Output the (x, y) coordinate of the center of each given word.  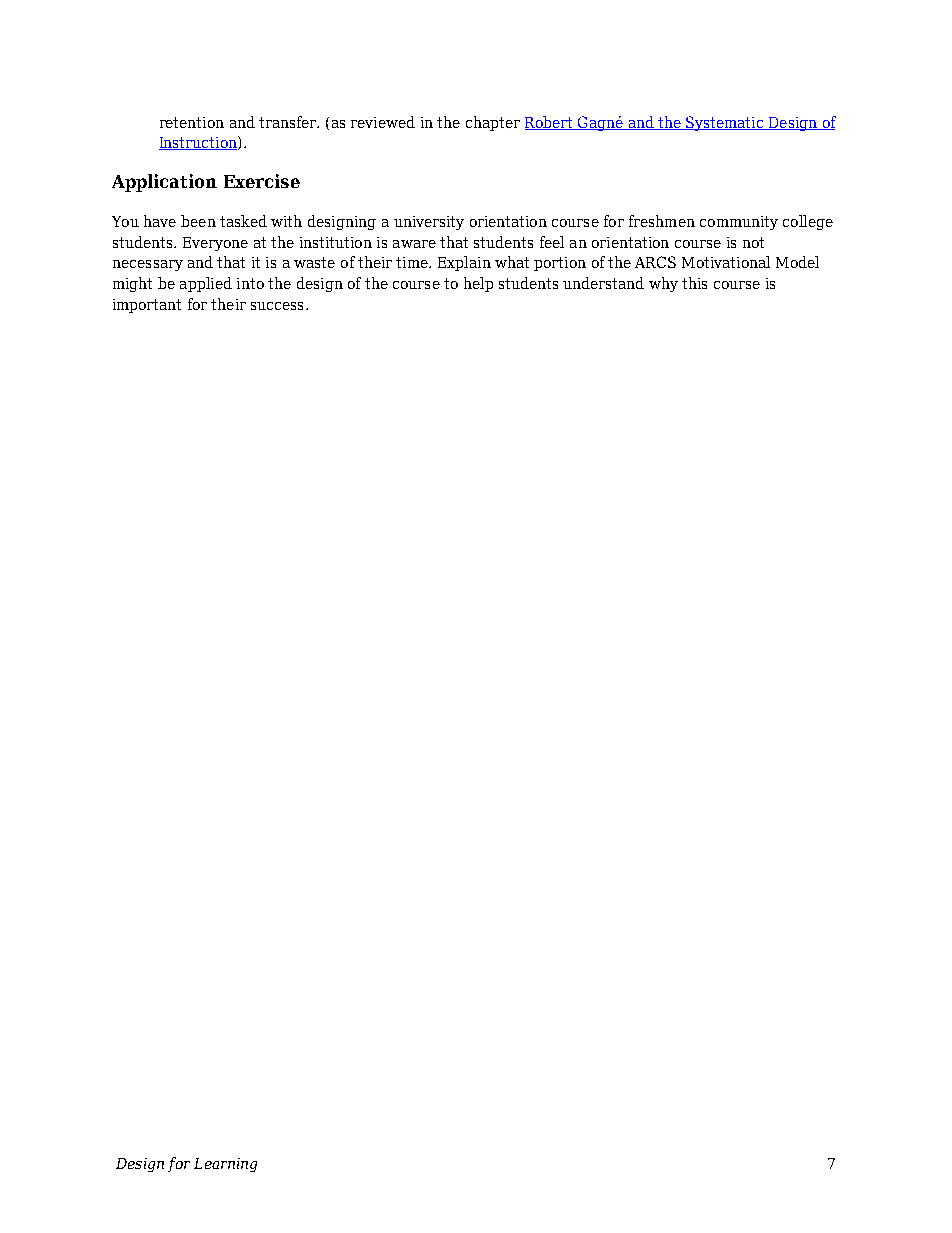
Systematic (725, 123)
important (147, 306)
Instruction (199, 143)
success (277, 306)
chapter (493, 123)
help (478, 284)
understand (603, 283)
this (694, 283)
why (663, 284)
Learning (225, 1165)
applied (206, 284)
